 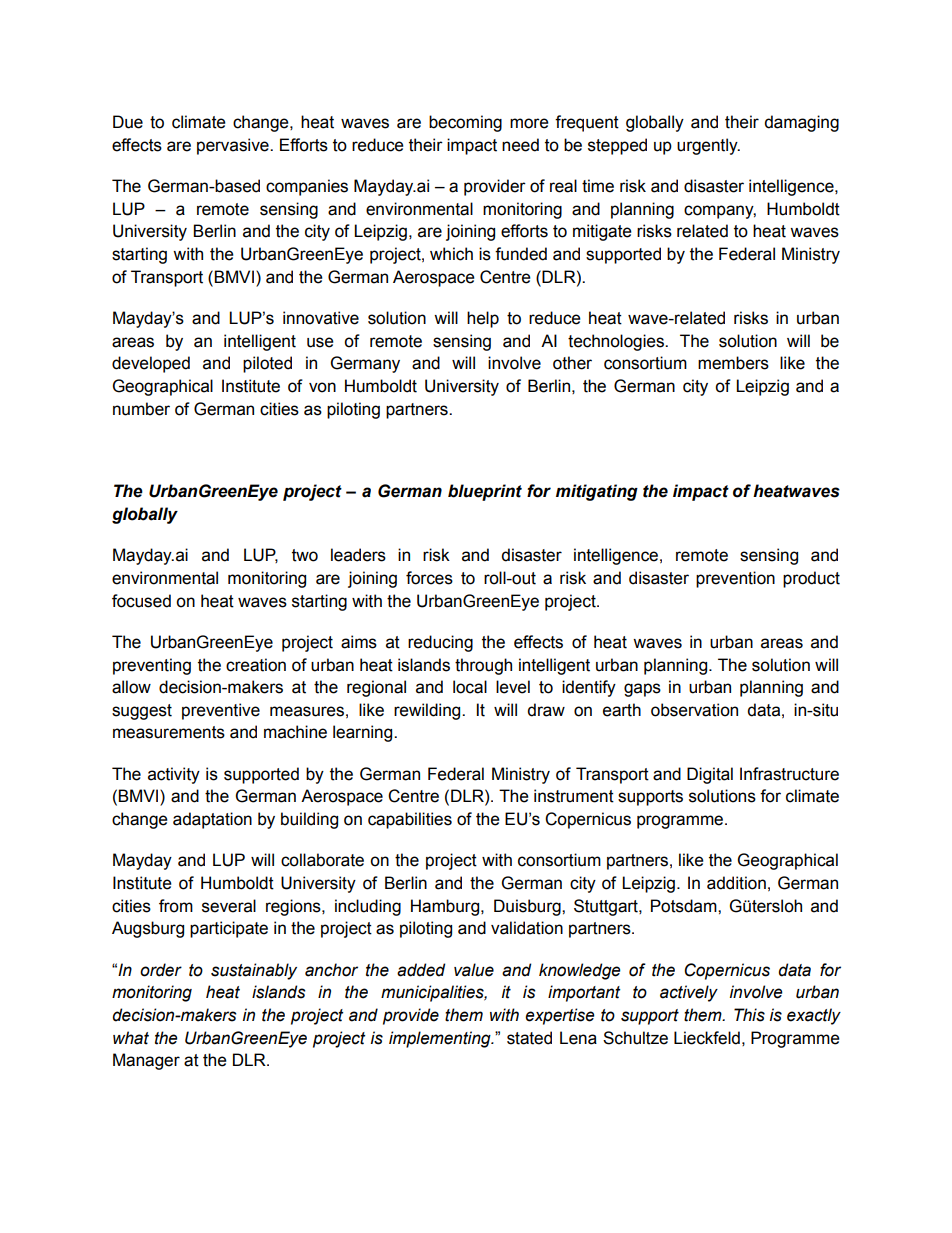 What do you see at coordinates (428, 711) in the page?
I see `rewilding` at bounding box center [428, 711].
